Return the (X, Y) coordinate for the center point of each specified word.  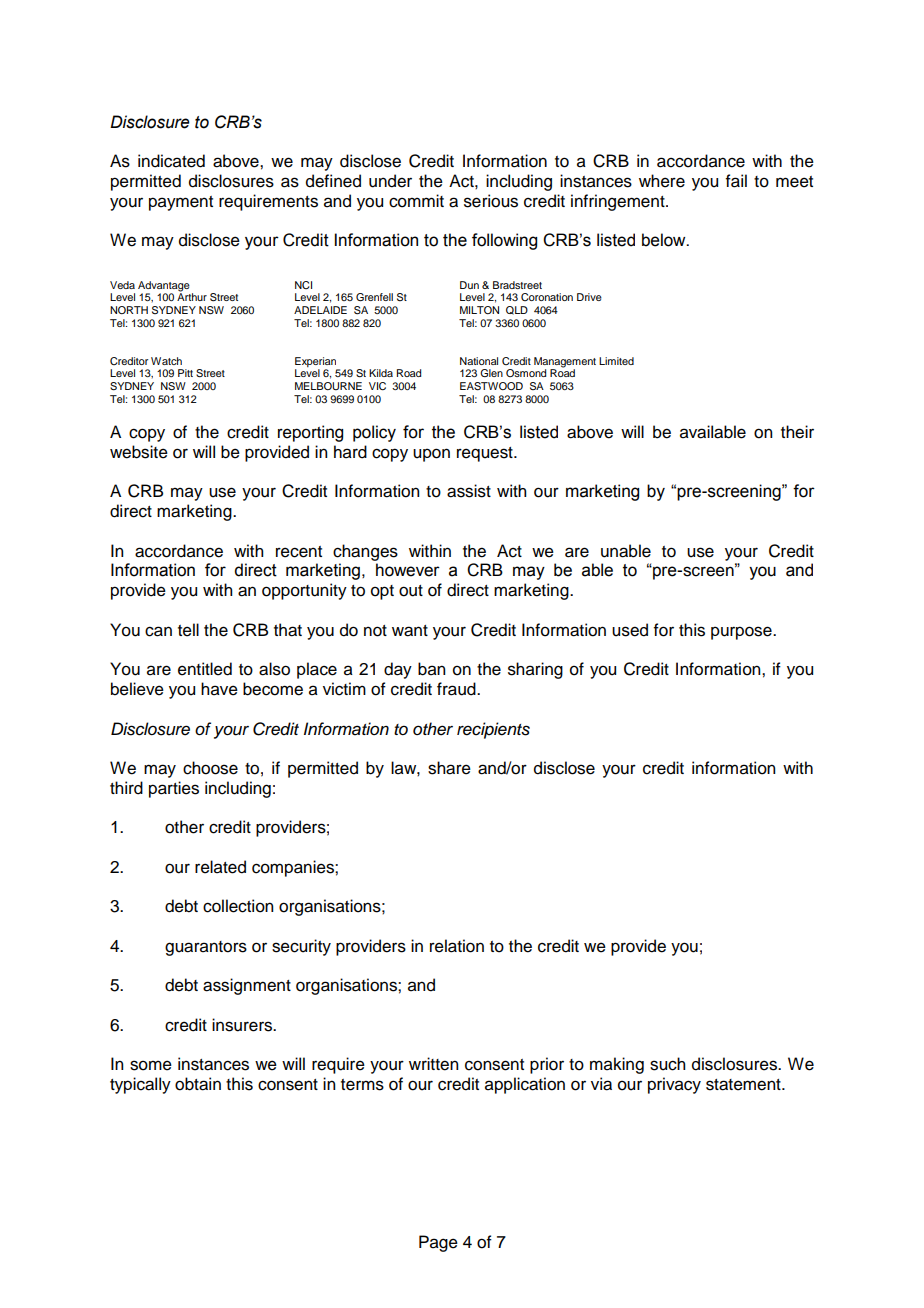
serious (491, 201)
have (219, 689)
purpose (742, 633)
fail (736, 181)
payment (181, 203)
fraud (457, 689)
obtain (198, 1084)
